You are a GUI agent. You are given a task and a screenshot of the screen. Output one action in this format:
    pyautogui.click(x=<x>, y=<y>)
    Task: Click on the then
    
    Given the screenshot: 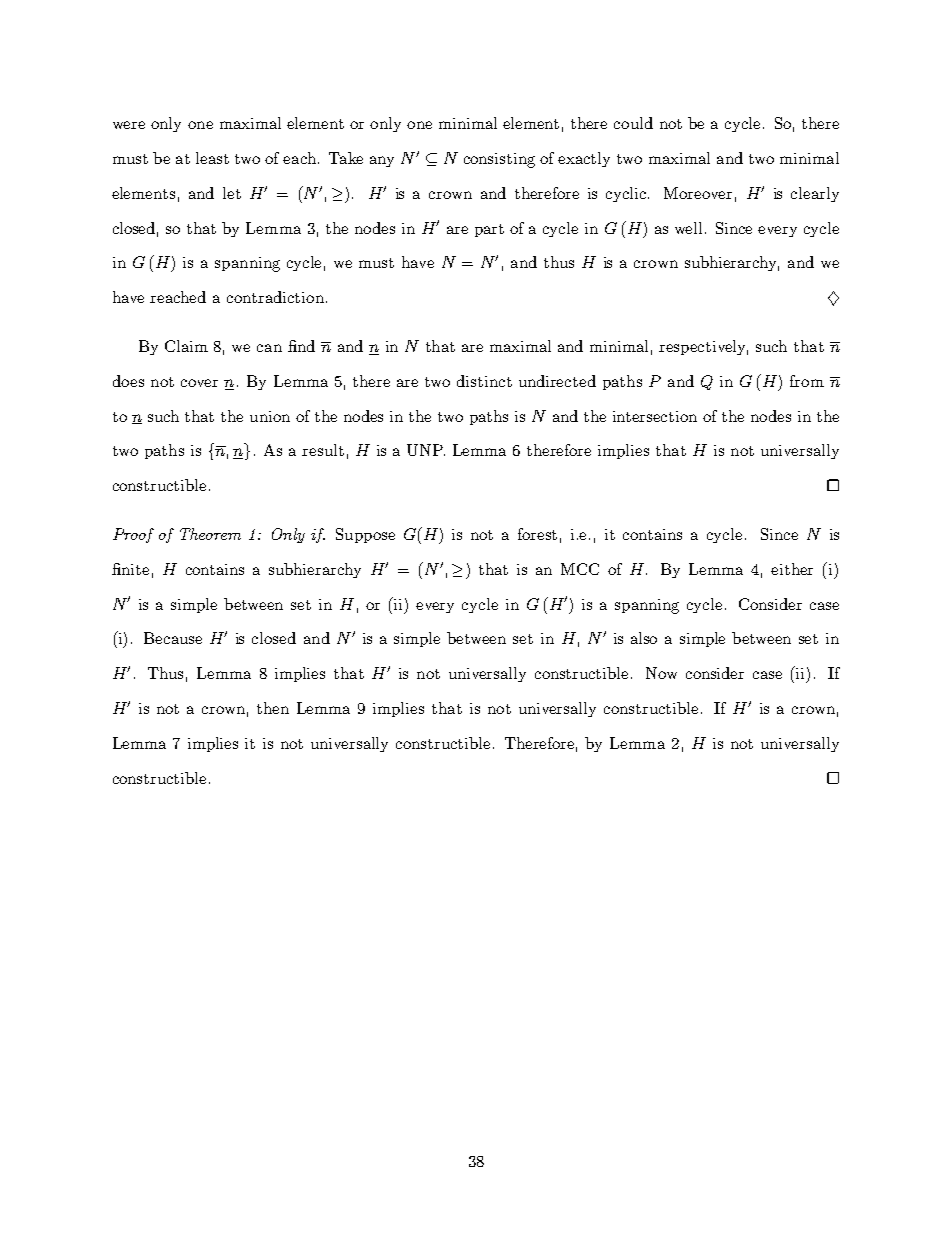 What is the action you would take?
    pyautogui.click(x=273, y=708)
